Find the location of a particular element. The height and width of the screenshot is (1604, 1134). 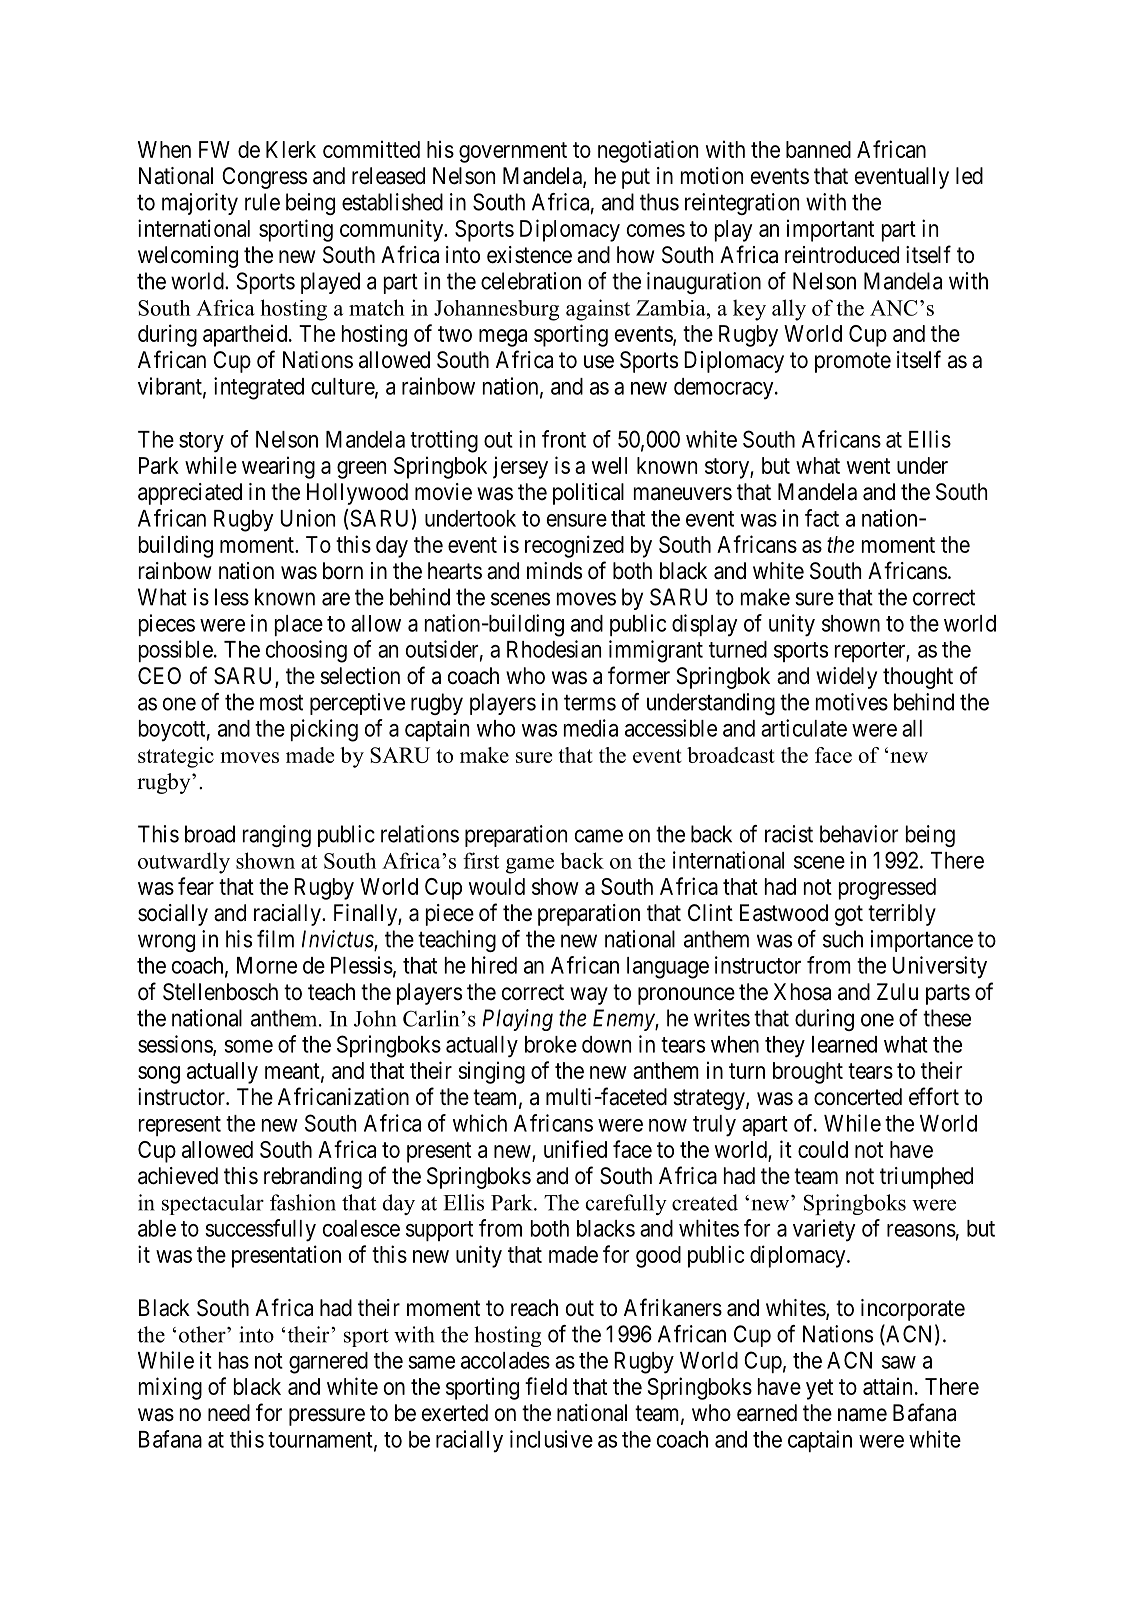

Congress is located at coordinates (264, 178).
